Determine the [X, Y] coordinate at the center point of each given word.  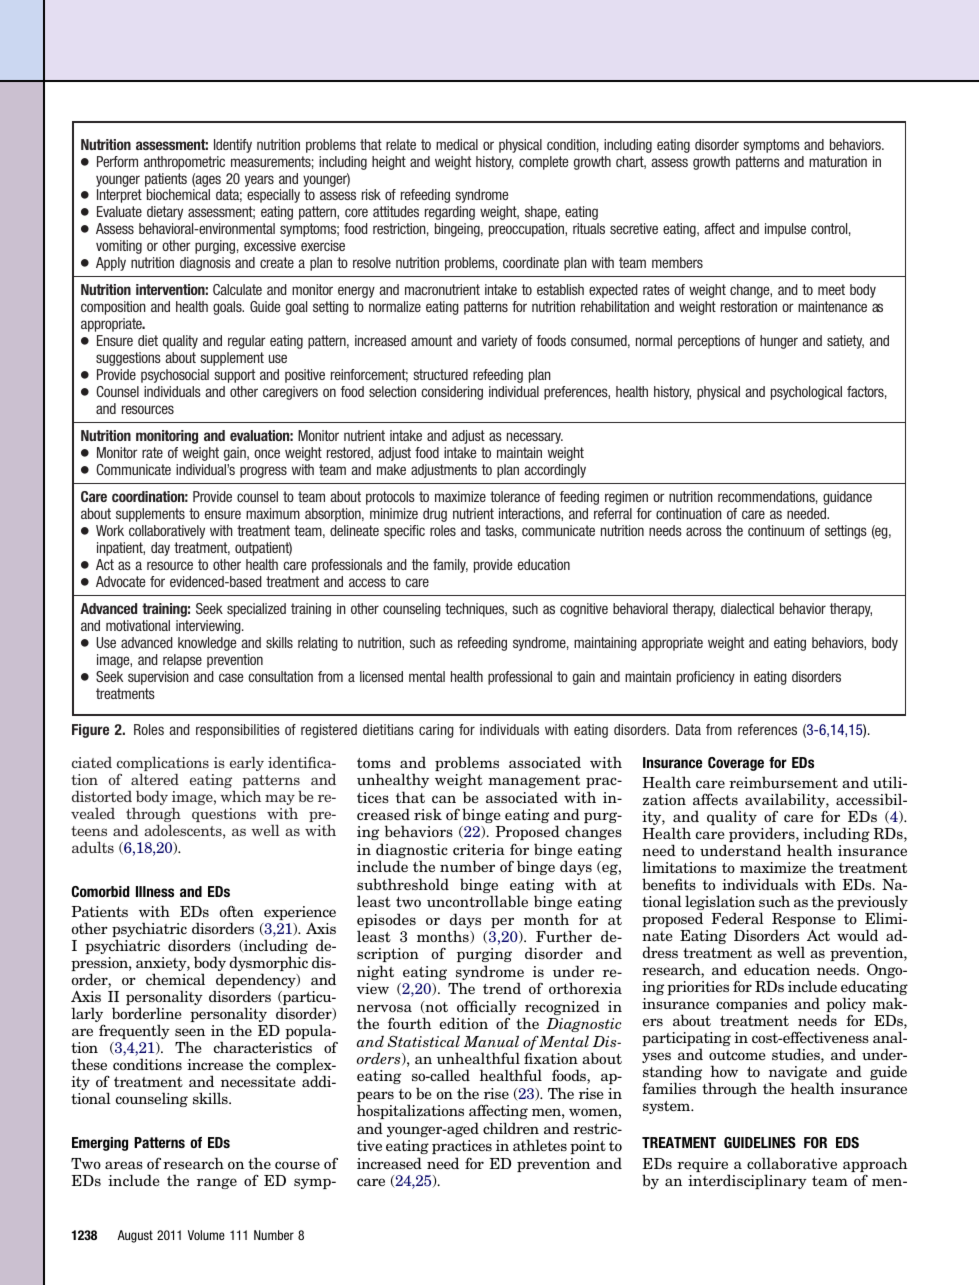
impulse [785, 230]
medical [457, 144]
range [217, 1183]
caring [436, 731]
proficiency [706, 678]
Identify [233, 146]
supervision [158, 678]
